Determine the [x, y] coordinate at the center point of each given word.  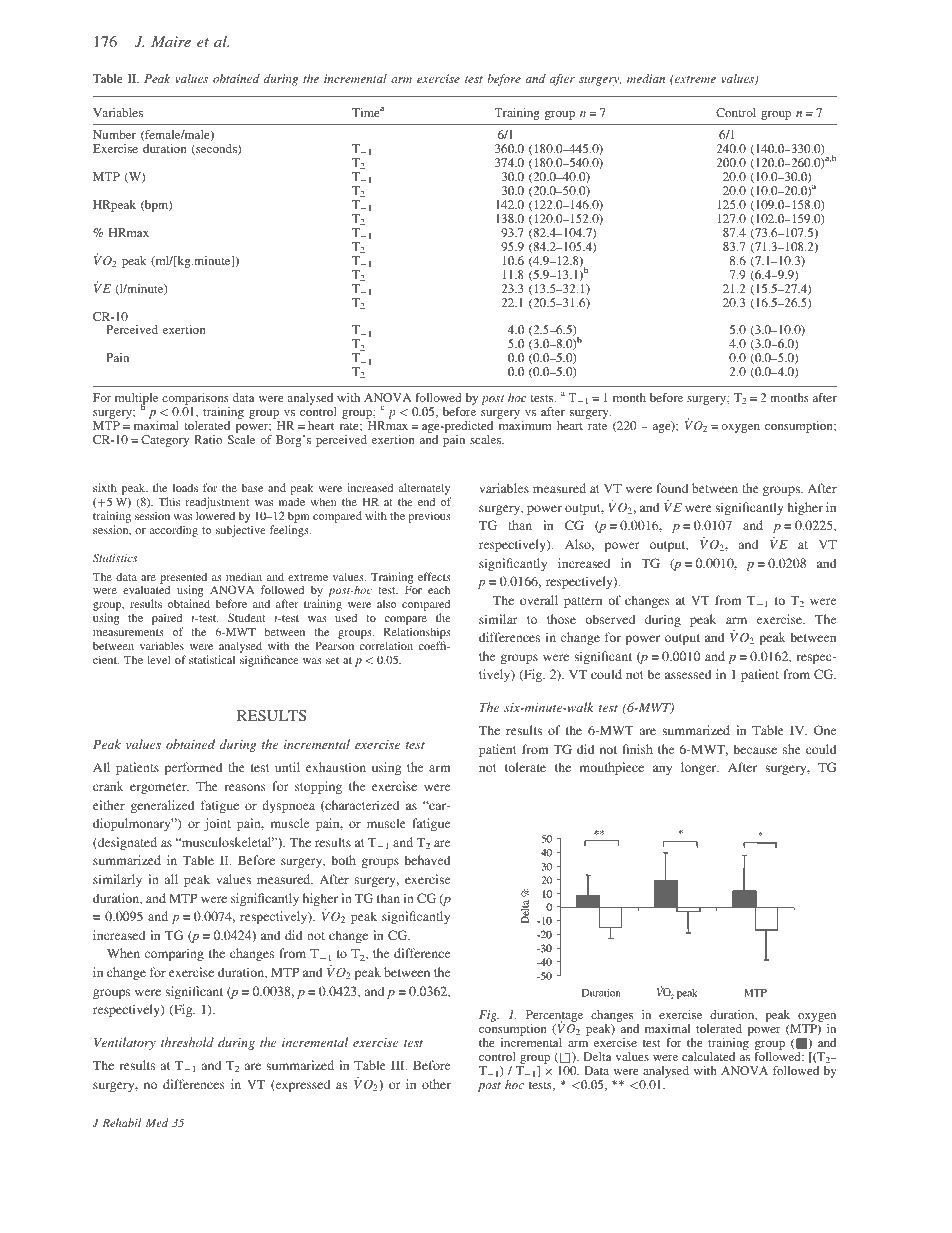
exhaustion [336, 767]
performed [194, 768]
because [755, 749]
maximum [525, 425]
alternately [424, 490]
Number [114, 134]
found [672, 488]
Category [165, 441]
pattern [583, 602]
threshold [187, 1042]
